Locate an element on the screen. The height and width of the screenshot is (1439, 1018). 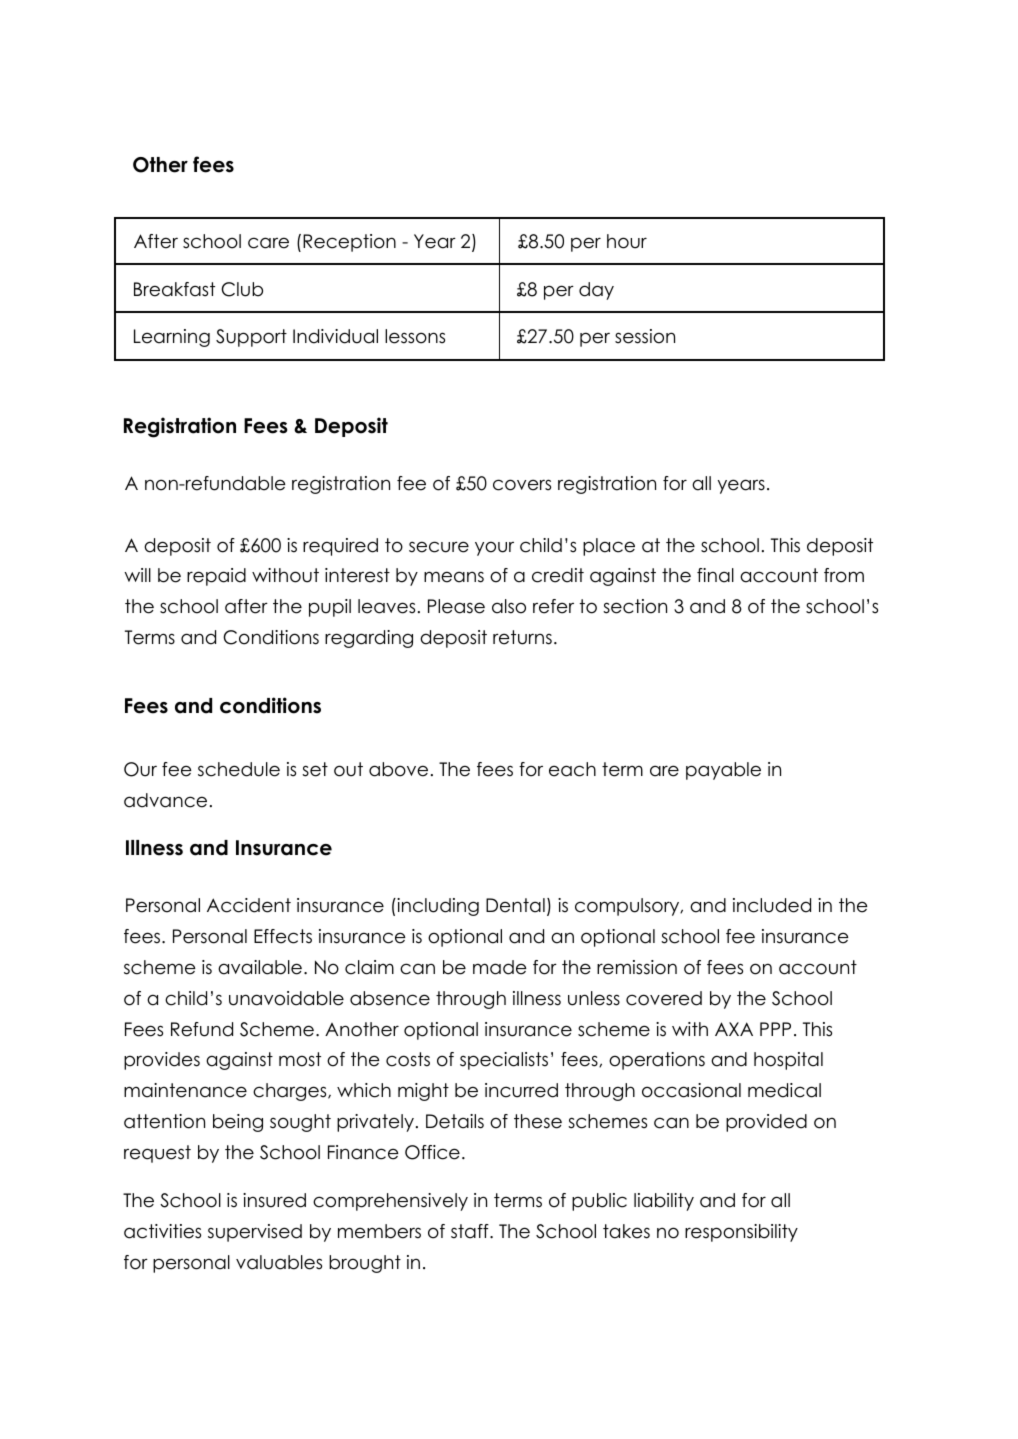
day is located at coordinates (596, 291).
